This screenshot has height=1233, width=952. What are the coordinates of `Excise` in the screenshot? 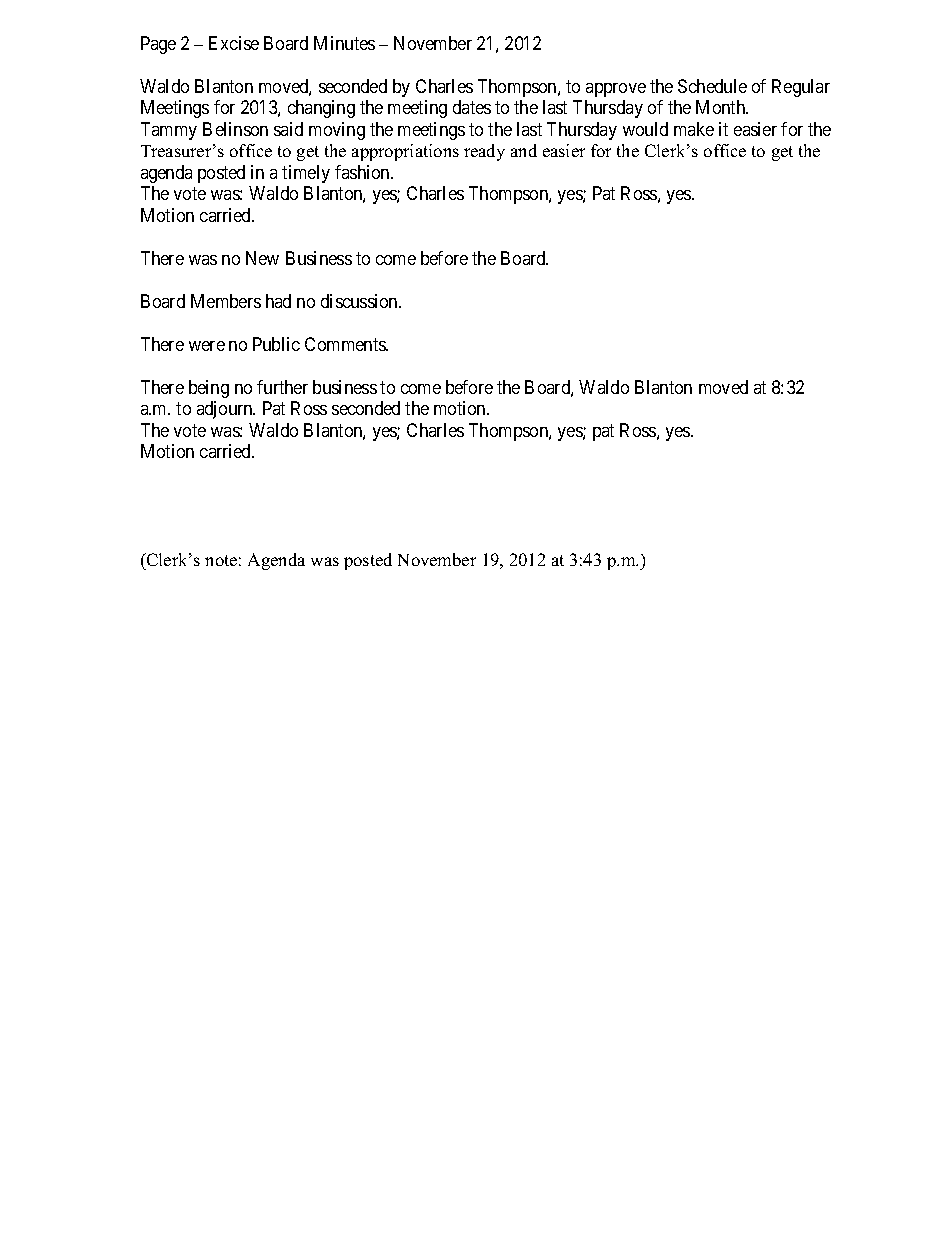 It's located at (234, 43).
